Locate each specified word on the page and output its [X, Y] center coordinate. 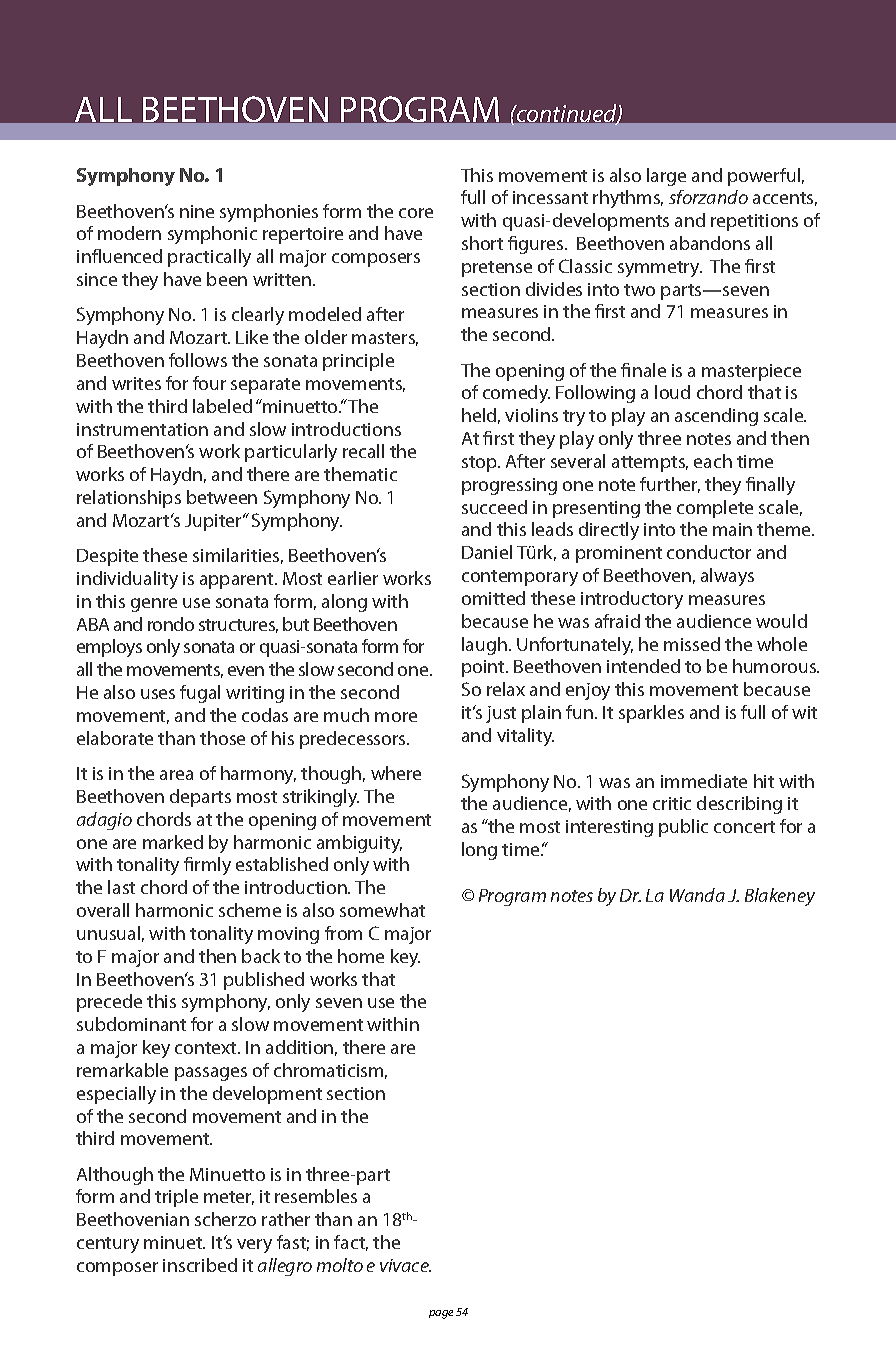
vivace [405, 1265]
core [416, 213]
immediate [704, 781]
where [396, 773]
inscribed [200, 1265]
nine [197, 211]
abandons [710, 243]
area [176, 775]
